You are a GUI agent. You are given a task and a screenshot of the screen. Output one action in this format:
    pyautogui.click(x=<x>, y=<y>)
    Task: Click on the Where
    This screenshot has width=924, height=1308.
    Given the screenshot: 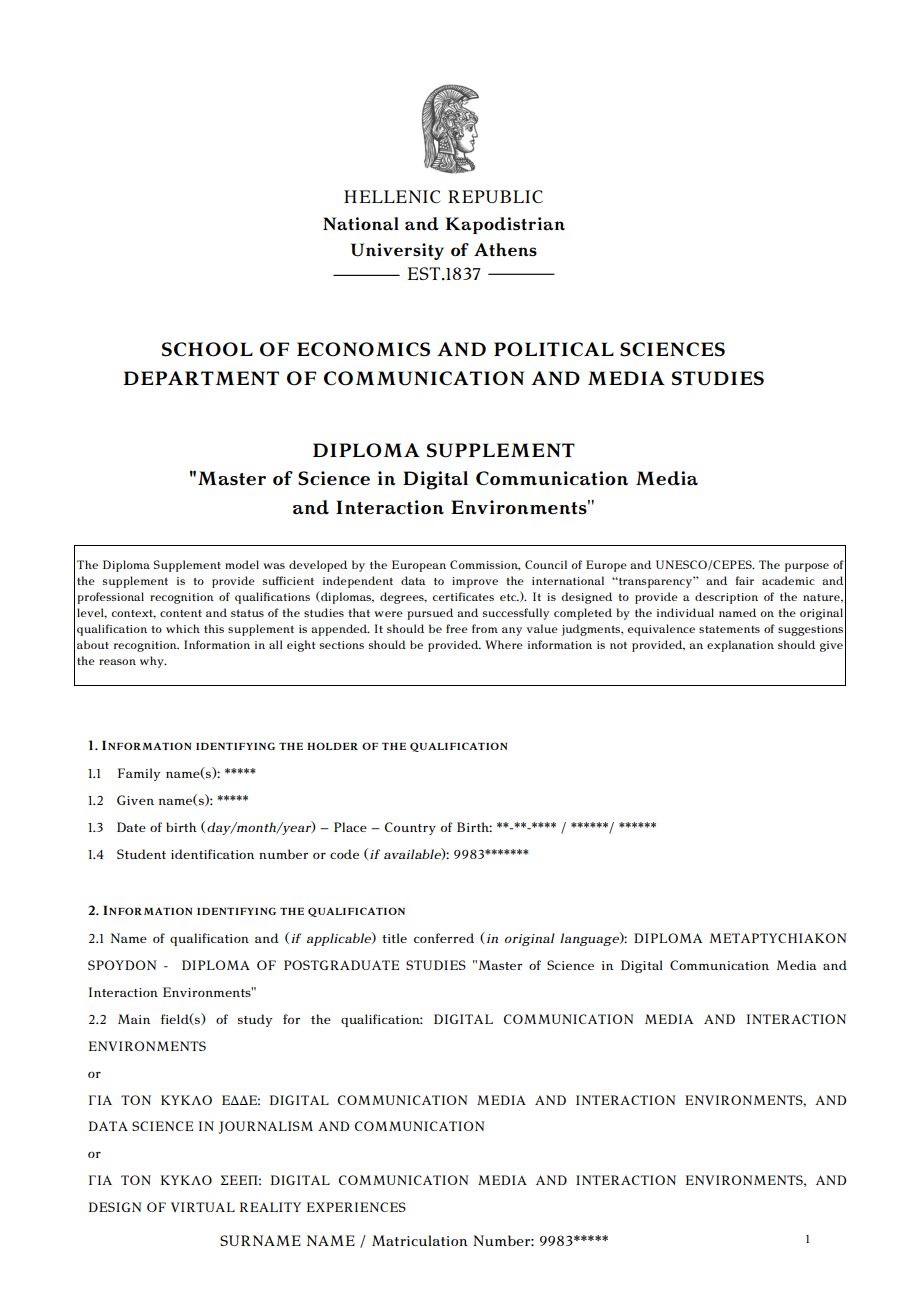 What is the action you would take?
    pyautogui.click(x=504, y=644)
